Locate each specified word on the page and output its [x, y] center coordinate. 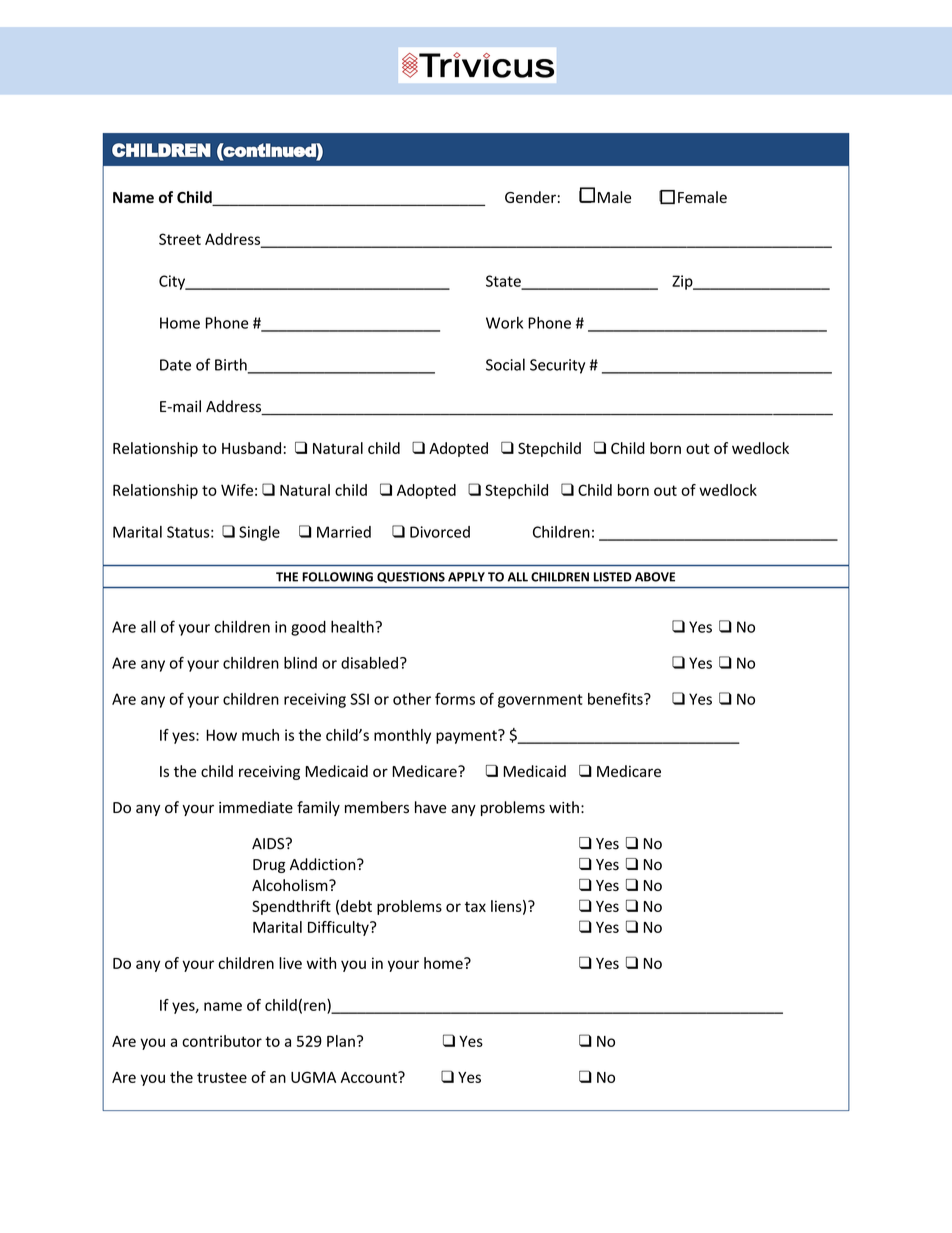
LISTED [613, 577]
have [431, 807]
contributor [222, 1041]
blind [300, 663]
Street [180, 239]
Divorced [440, 532]
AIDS [269, 844]
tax [475, 907]
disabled [369, 663]
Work [504, 322]
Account [370, 1077]
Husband [251, 448]
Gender [530, 197]
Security [557, 366]
